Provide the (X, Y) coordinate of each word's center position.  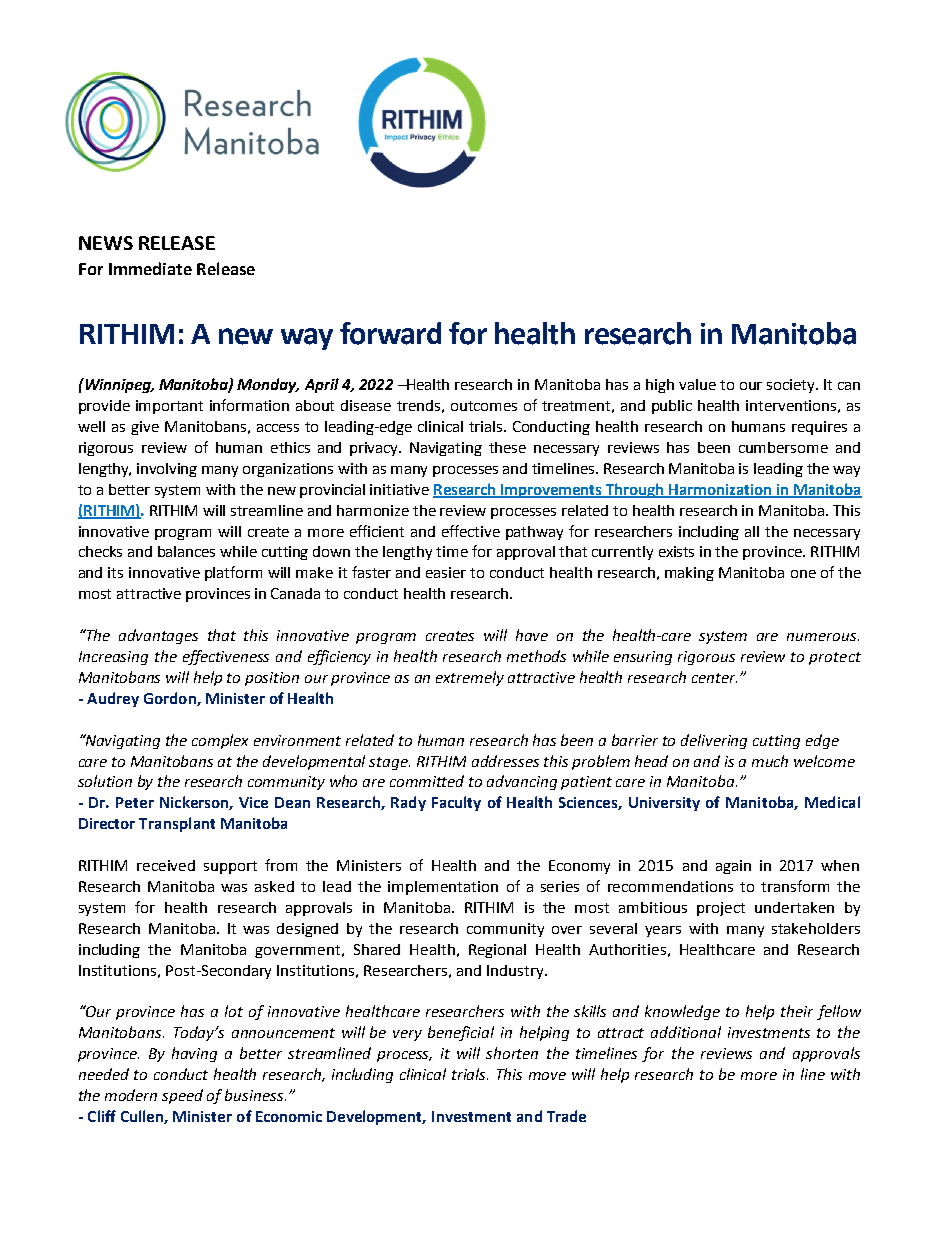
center (714, 678)
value (697, 384)
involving (167, 470)
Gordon (171, 699)
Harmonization (720, 490)
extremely (470, 678)
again (733, 867)
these (507, 447)
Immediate (150, 268)
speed (182, 1096)
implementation (443, 888)
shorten (512, 1053)
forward (390, 333)
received (166, 865)
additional (686, 1032)
